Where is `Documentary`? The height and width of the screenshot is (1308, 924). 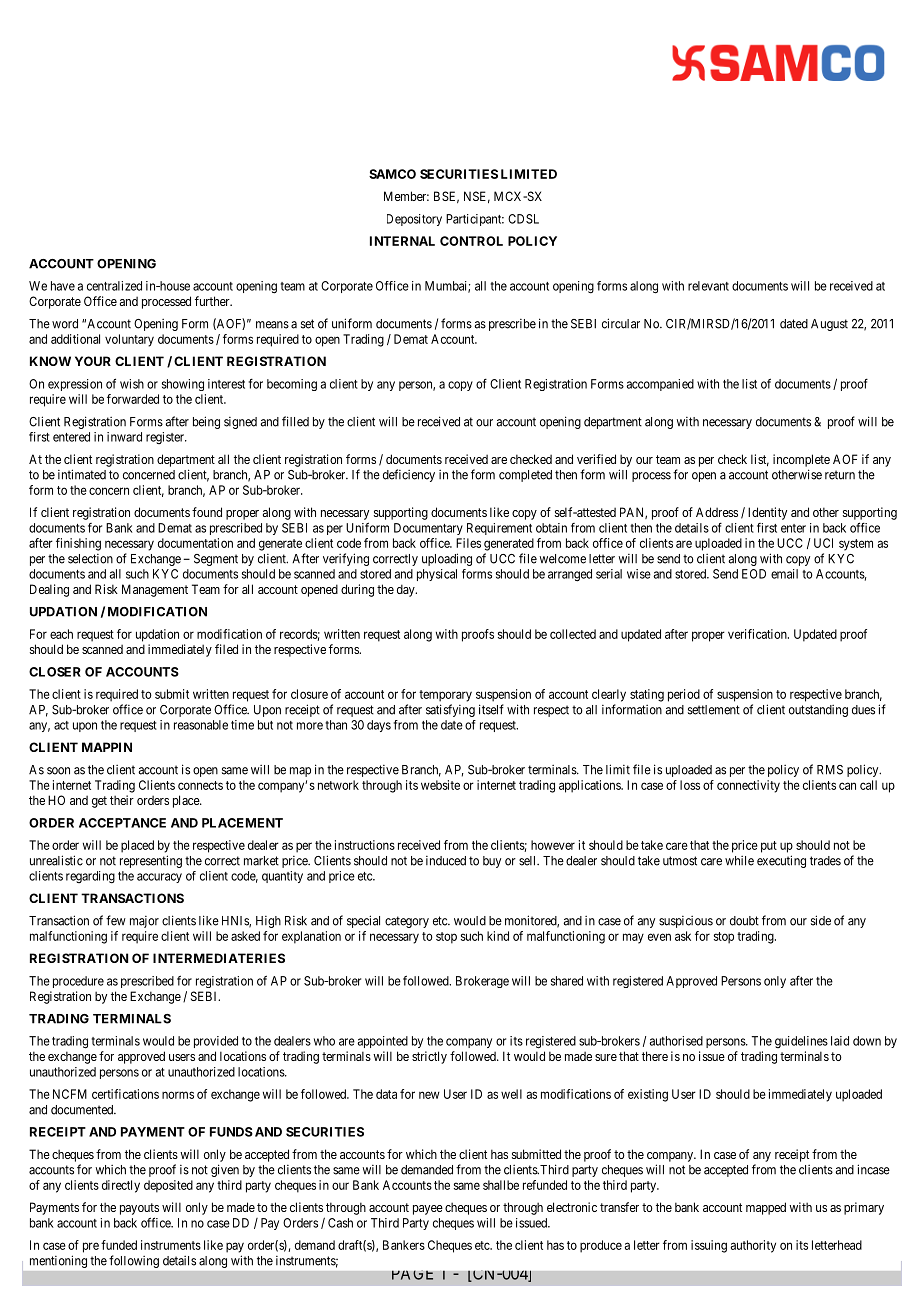
Documentary is located at coordinates (428, 529).
